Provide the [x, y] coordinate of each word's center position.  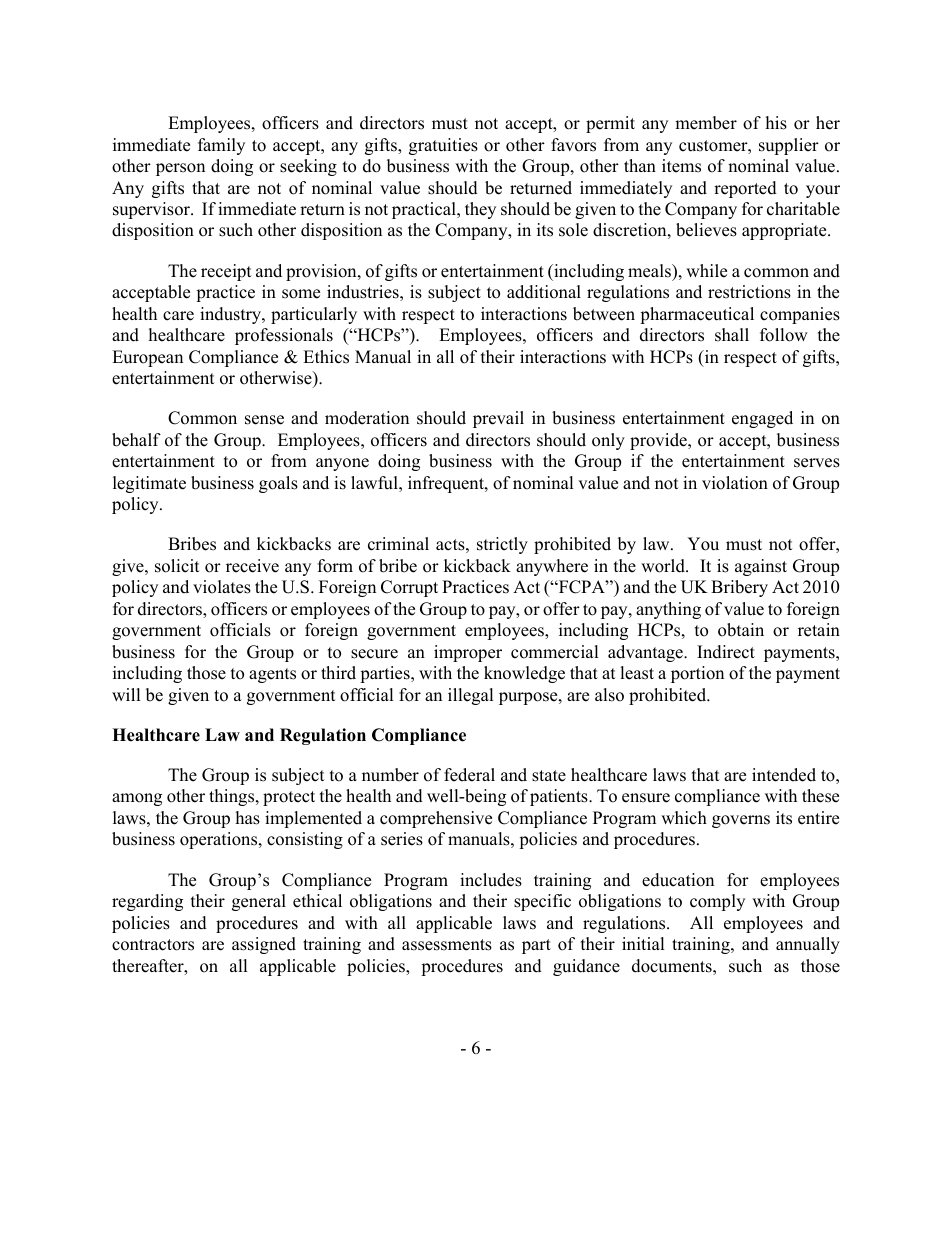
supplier [789, 146]
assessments [447, 945]
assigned [264, 945]
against [761, 567]
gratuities [443, 146]
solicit [177, 566]
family [221, 146]
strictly [502, 545]
